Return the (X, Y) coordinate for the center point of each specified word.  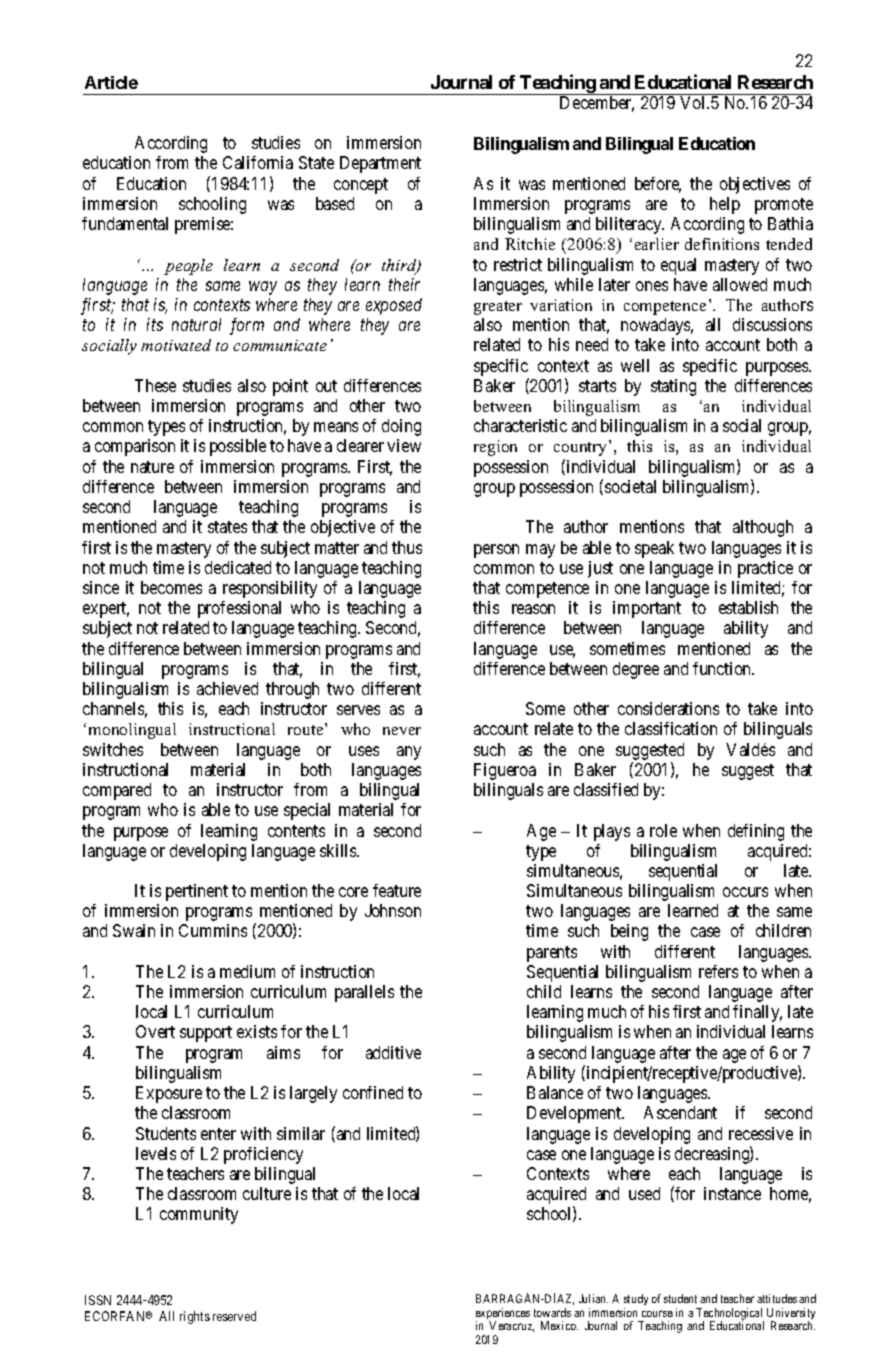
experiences (503, 1315)
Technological (730, 1315)
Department (380, 164)
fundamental (125, 223)
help (725, 205)
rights (195, 1317)
